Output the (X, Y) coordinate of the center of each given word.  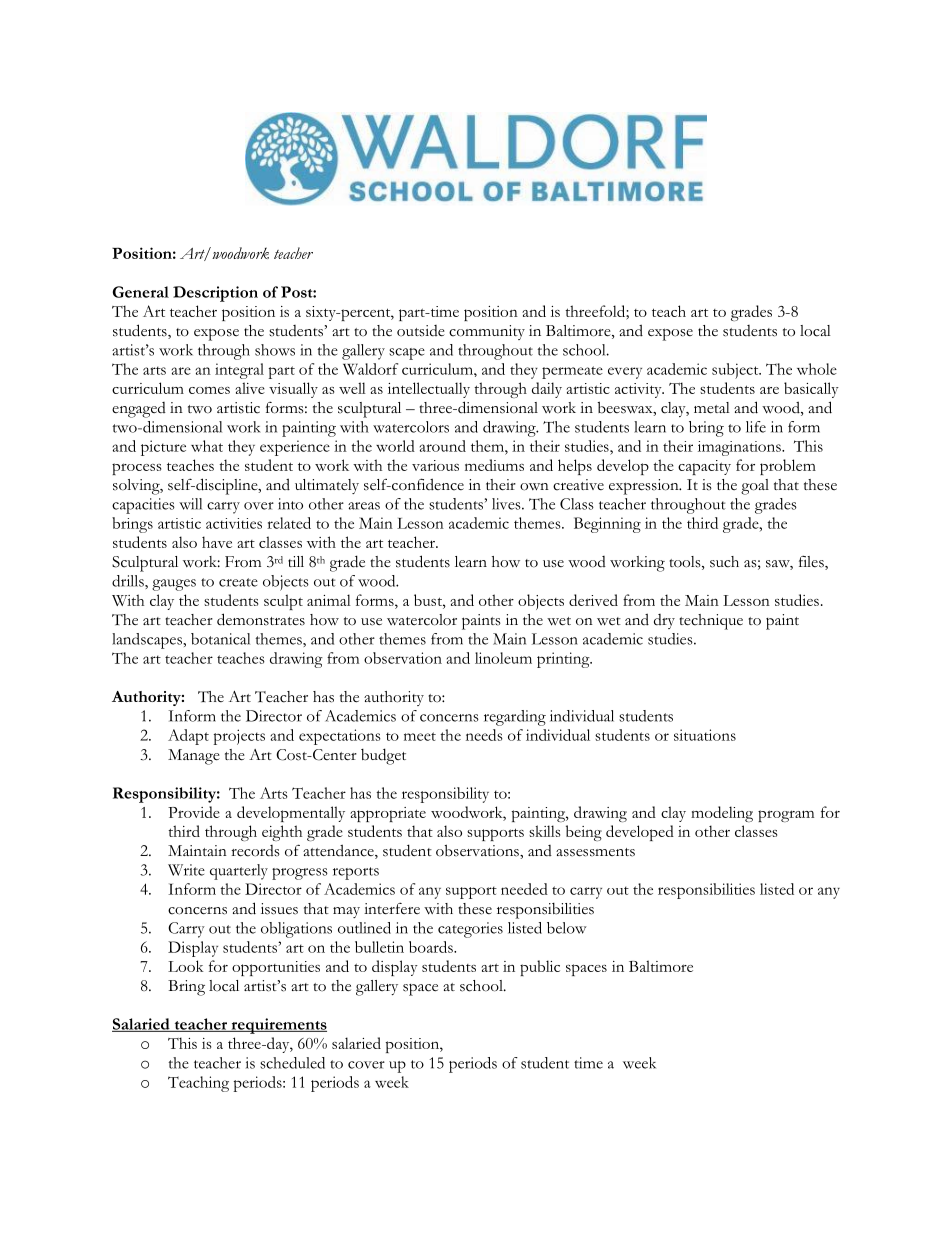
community (487, 332)
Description (215, 294)
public (540, 968)
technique (711, 622)
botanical (220, 639)
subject (736, 371)
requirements (278, 1026)
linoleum (503, 658)
